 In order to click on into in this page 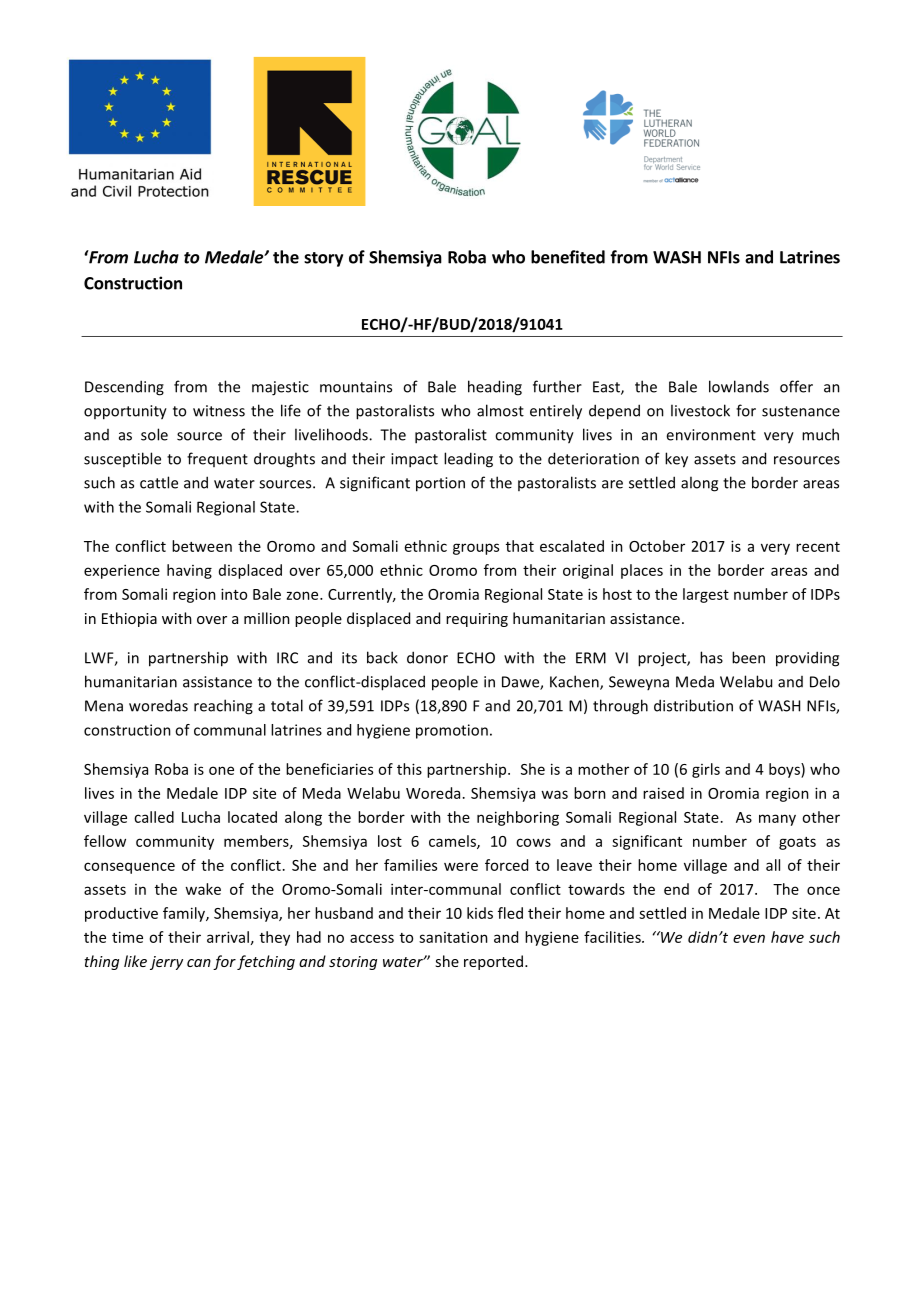, I will do `click(234, 594)`.
